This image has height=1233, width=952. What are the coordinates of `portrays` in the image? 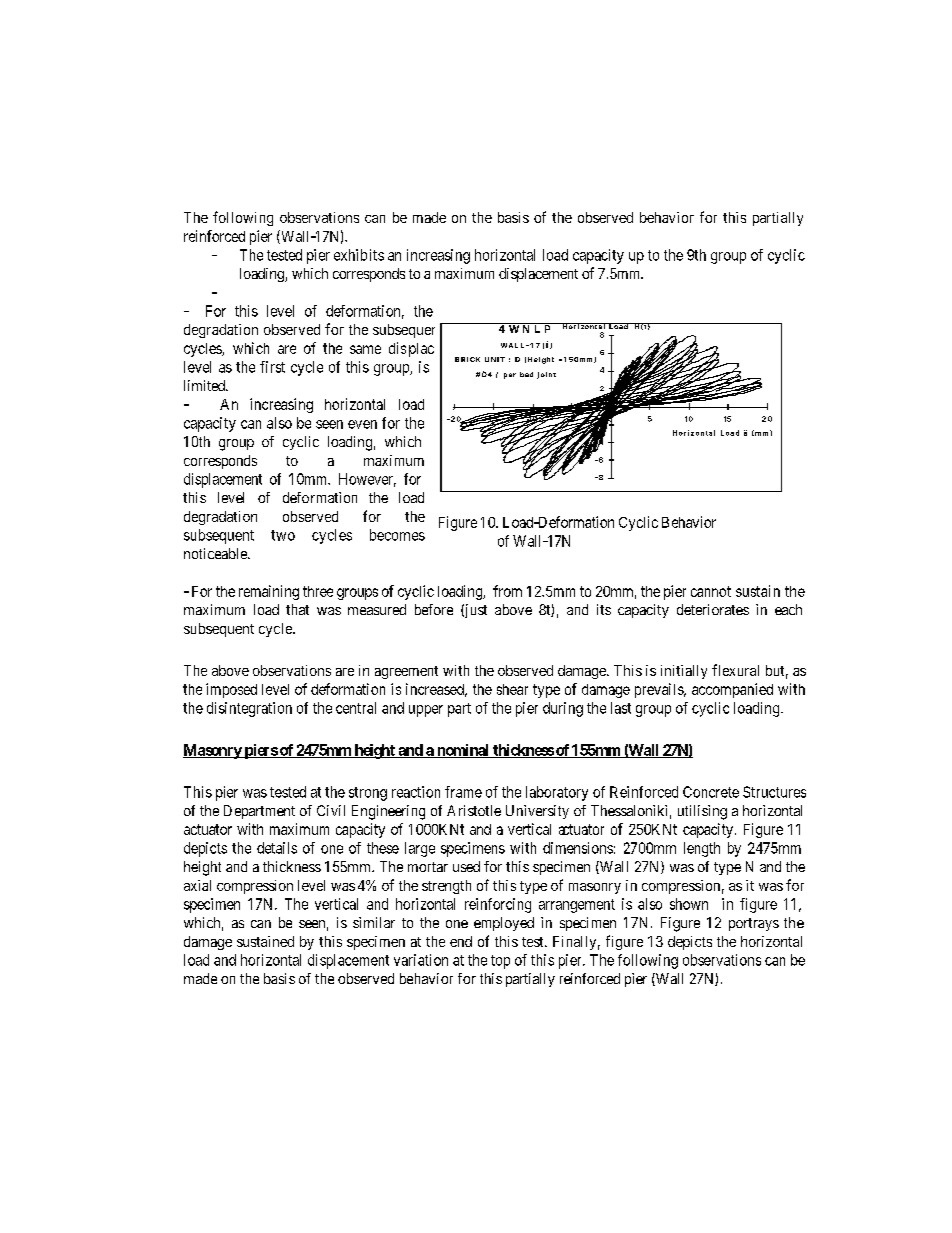 It's located at (754, 924).
